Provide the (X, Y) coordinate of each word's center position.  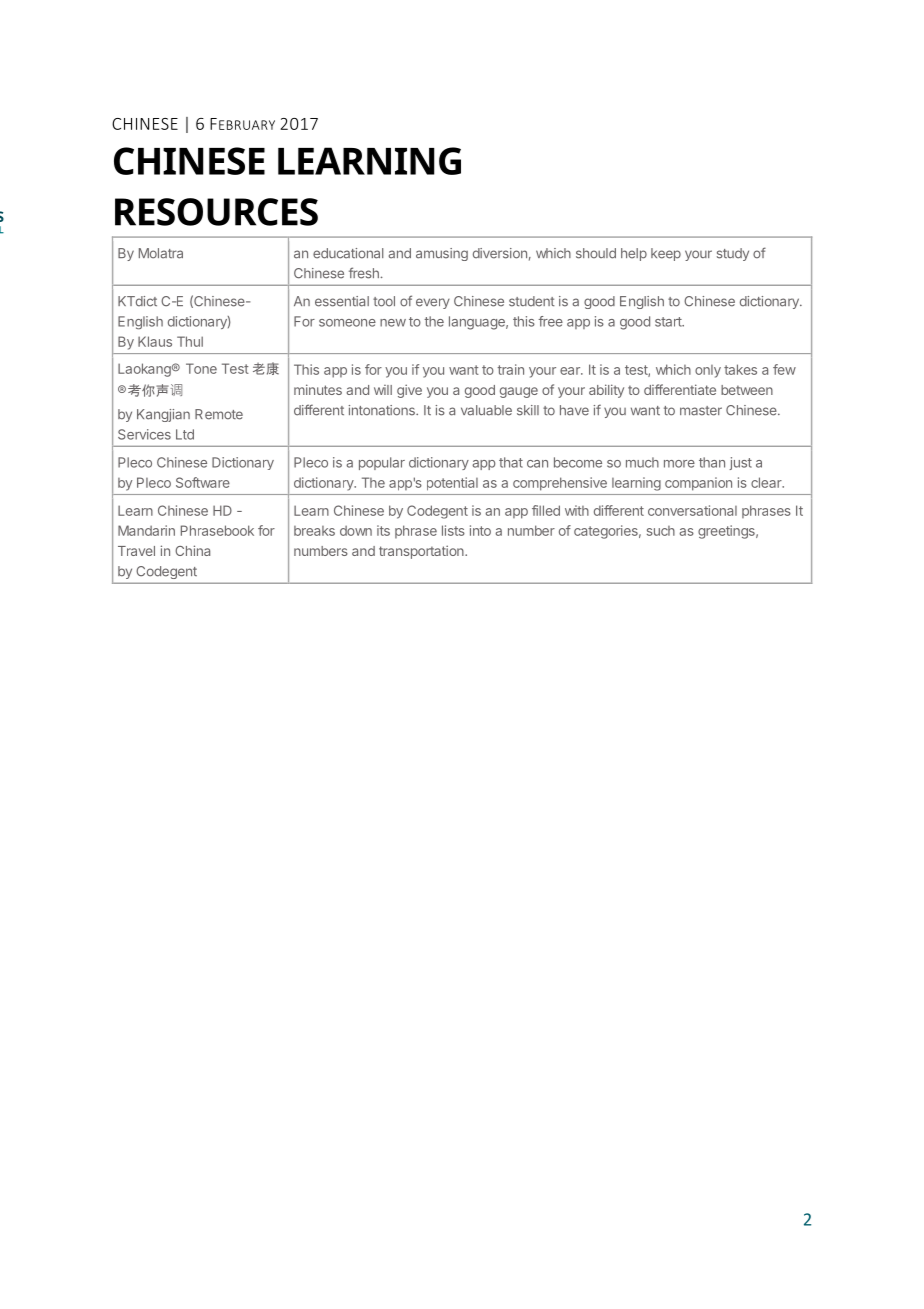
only (708, 371)
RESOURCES (216, 212)
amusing (442, 254)
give (409, 391)
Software (203, 482)
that (511, 462)
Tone (201, 368)
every (433, 303)
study (733, 254)
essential (342, 301)
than (712, 462)
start (669, 322)
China (192, 550)
